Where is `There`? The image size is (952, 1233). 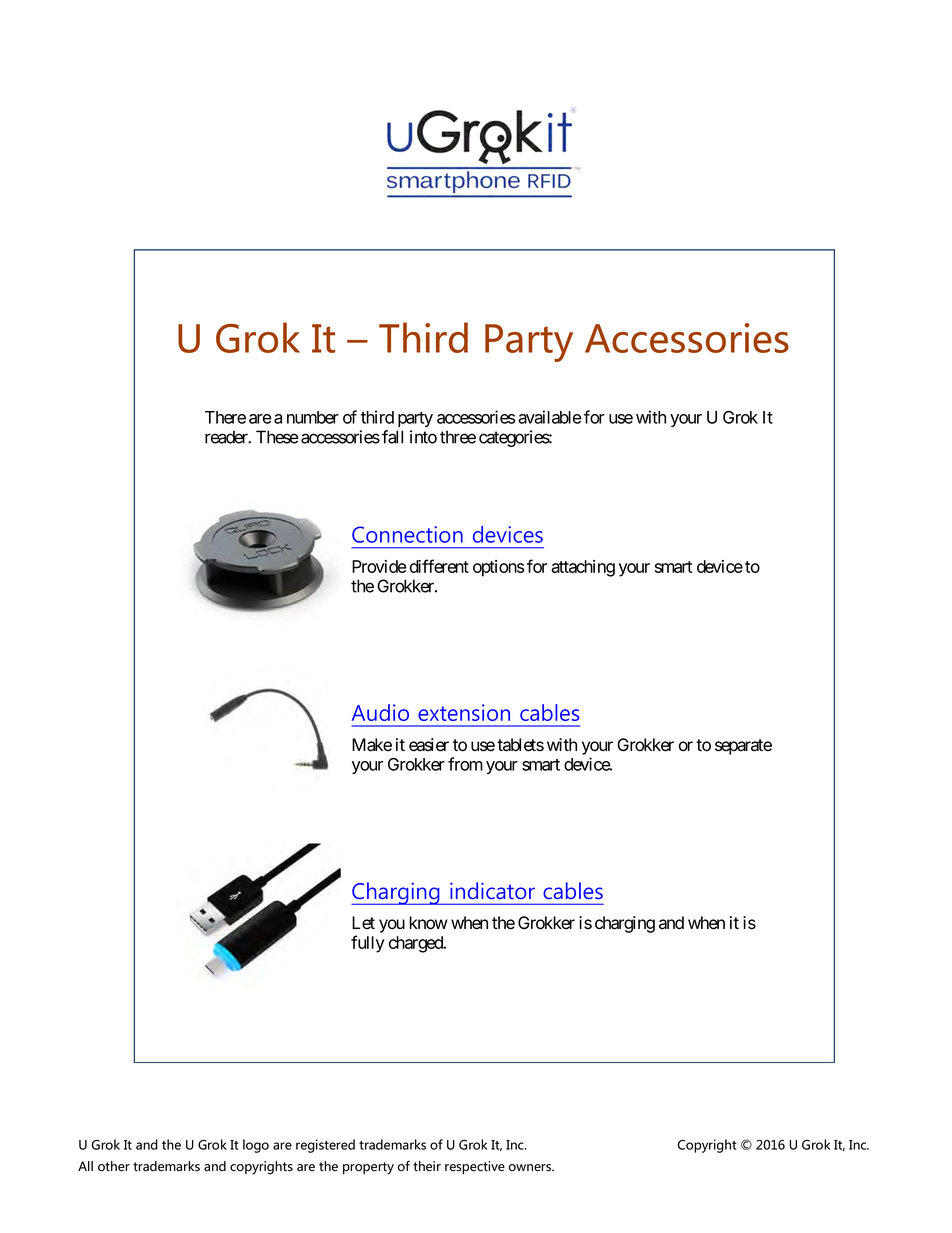
There is located at coordinates (225, 417).
